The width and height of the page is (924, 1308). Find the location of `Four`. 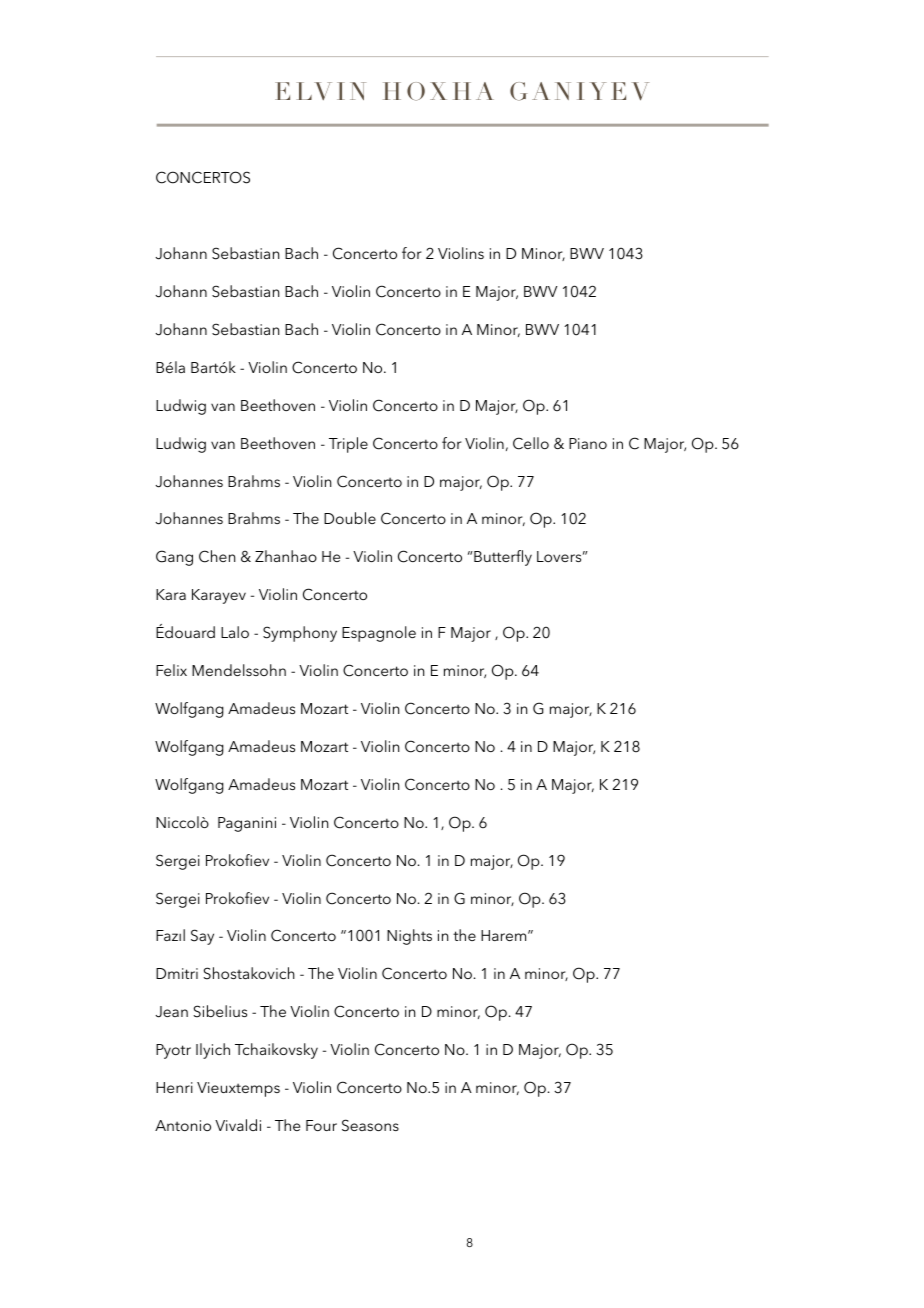

Four is located at coordinates (321, 1125).
